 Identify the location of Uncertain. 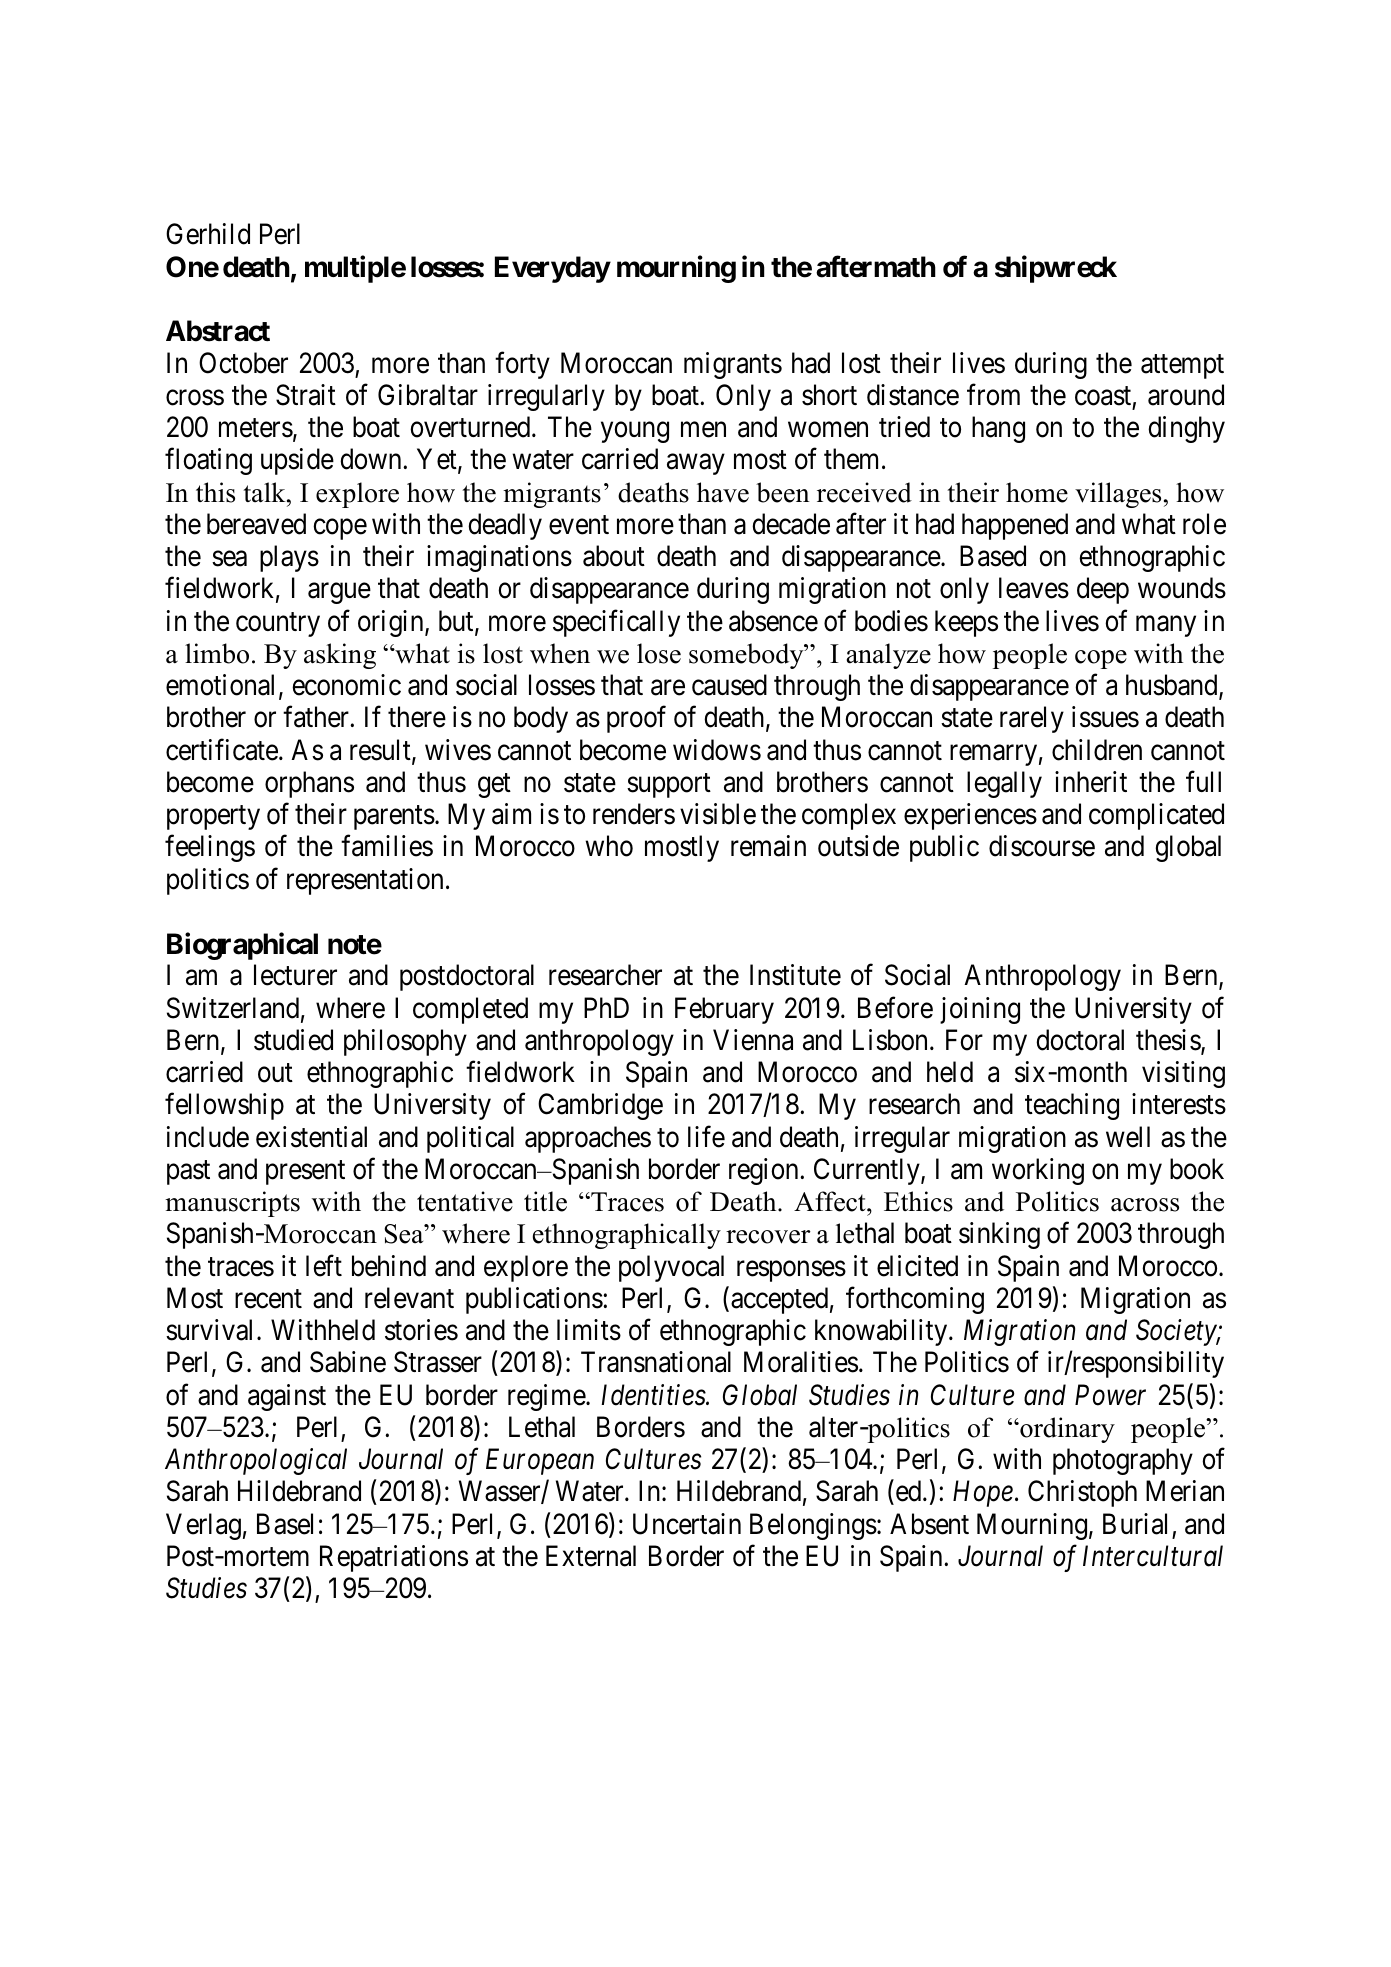
(687, 1524).
